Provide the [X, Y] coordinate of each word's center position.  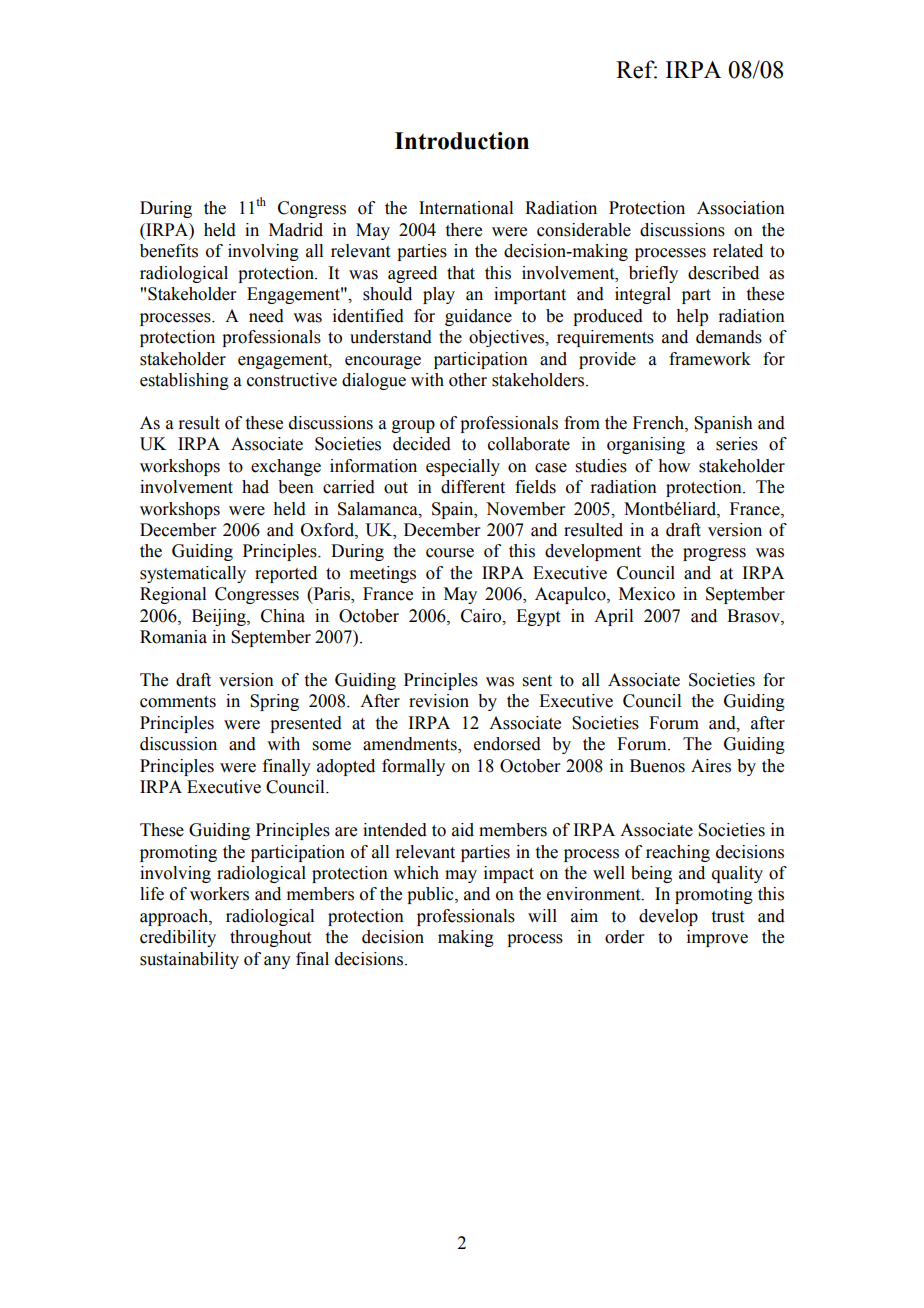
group [413, 426]
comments [178, 702]
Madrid [296, 230]
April [613, 617]
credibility [178, 938]
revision [439, 701]
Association [741, 208]
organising [646, 445]
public [431, 895]
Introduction [462, 141]
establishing [184, 381]
